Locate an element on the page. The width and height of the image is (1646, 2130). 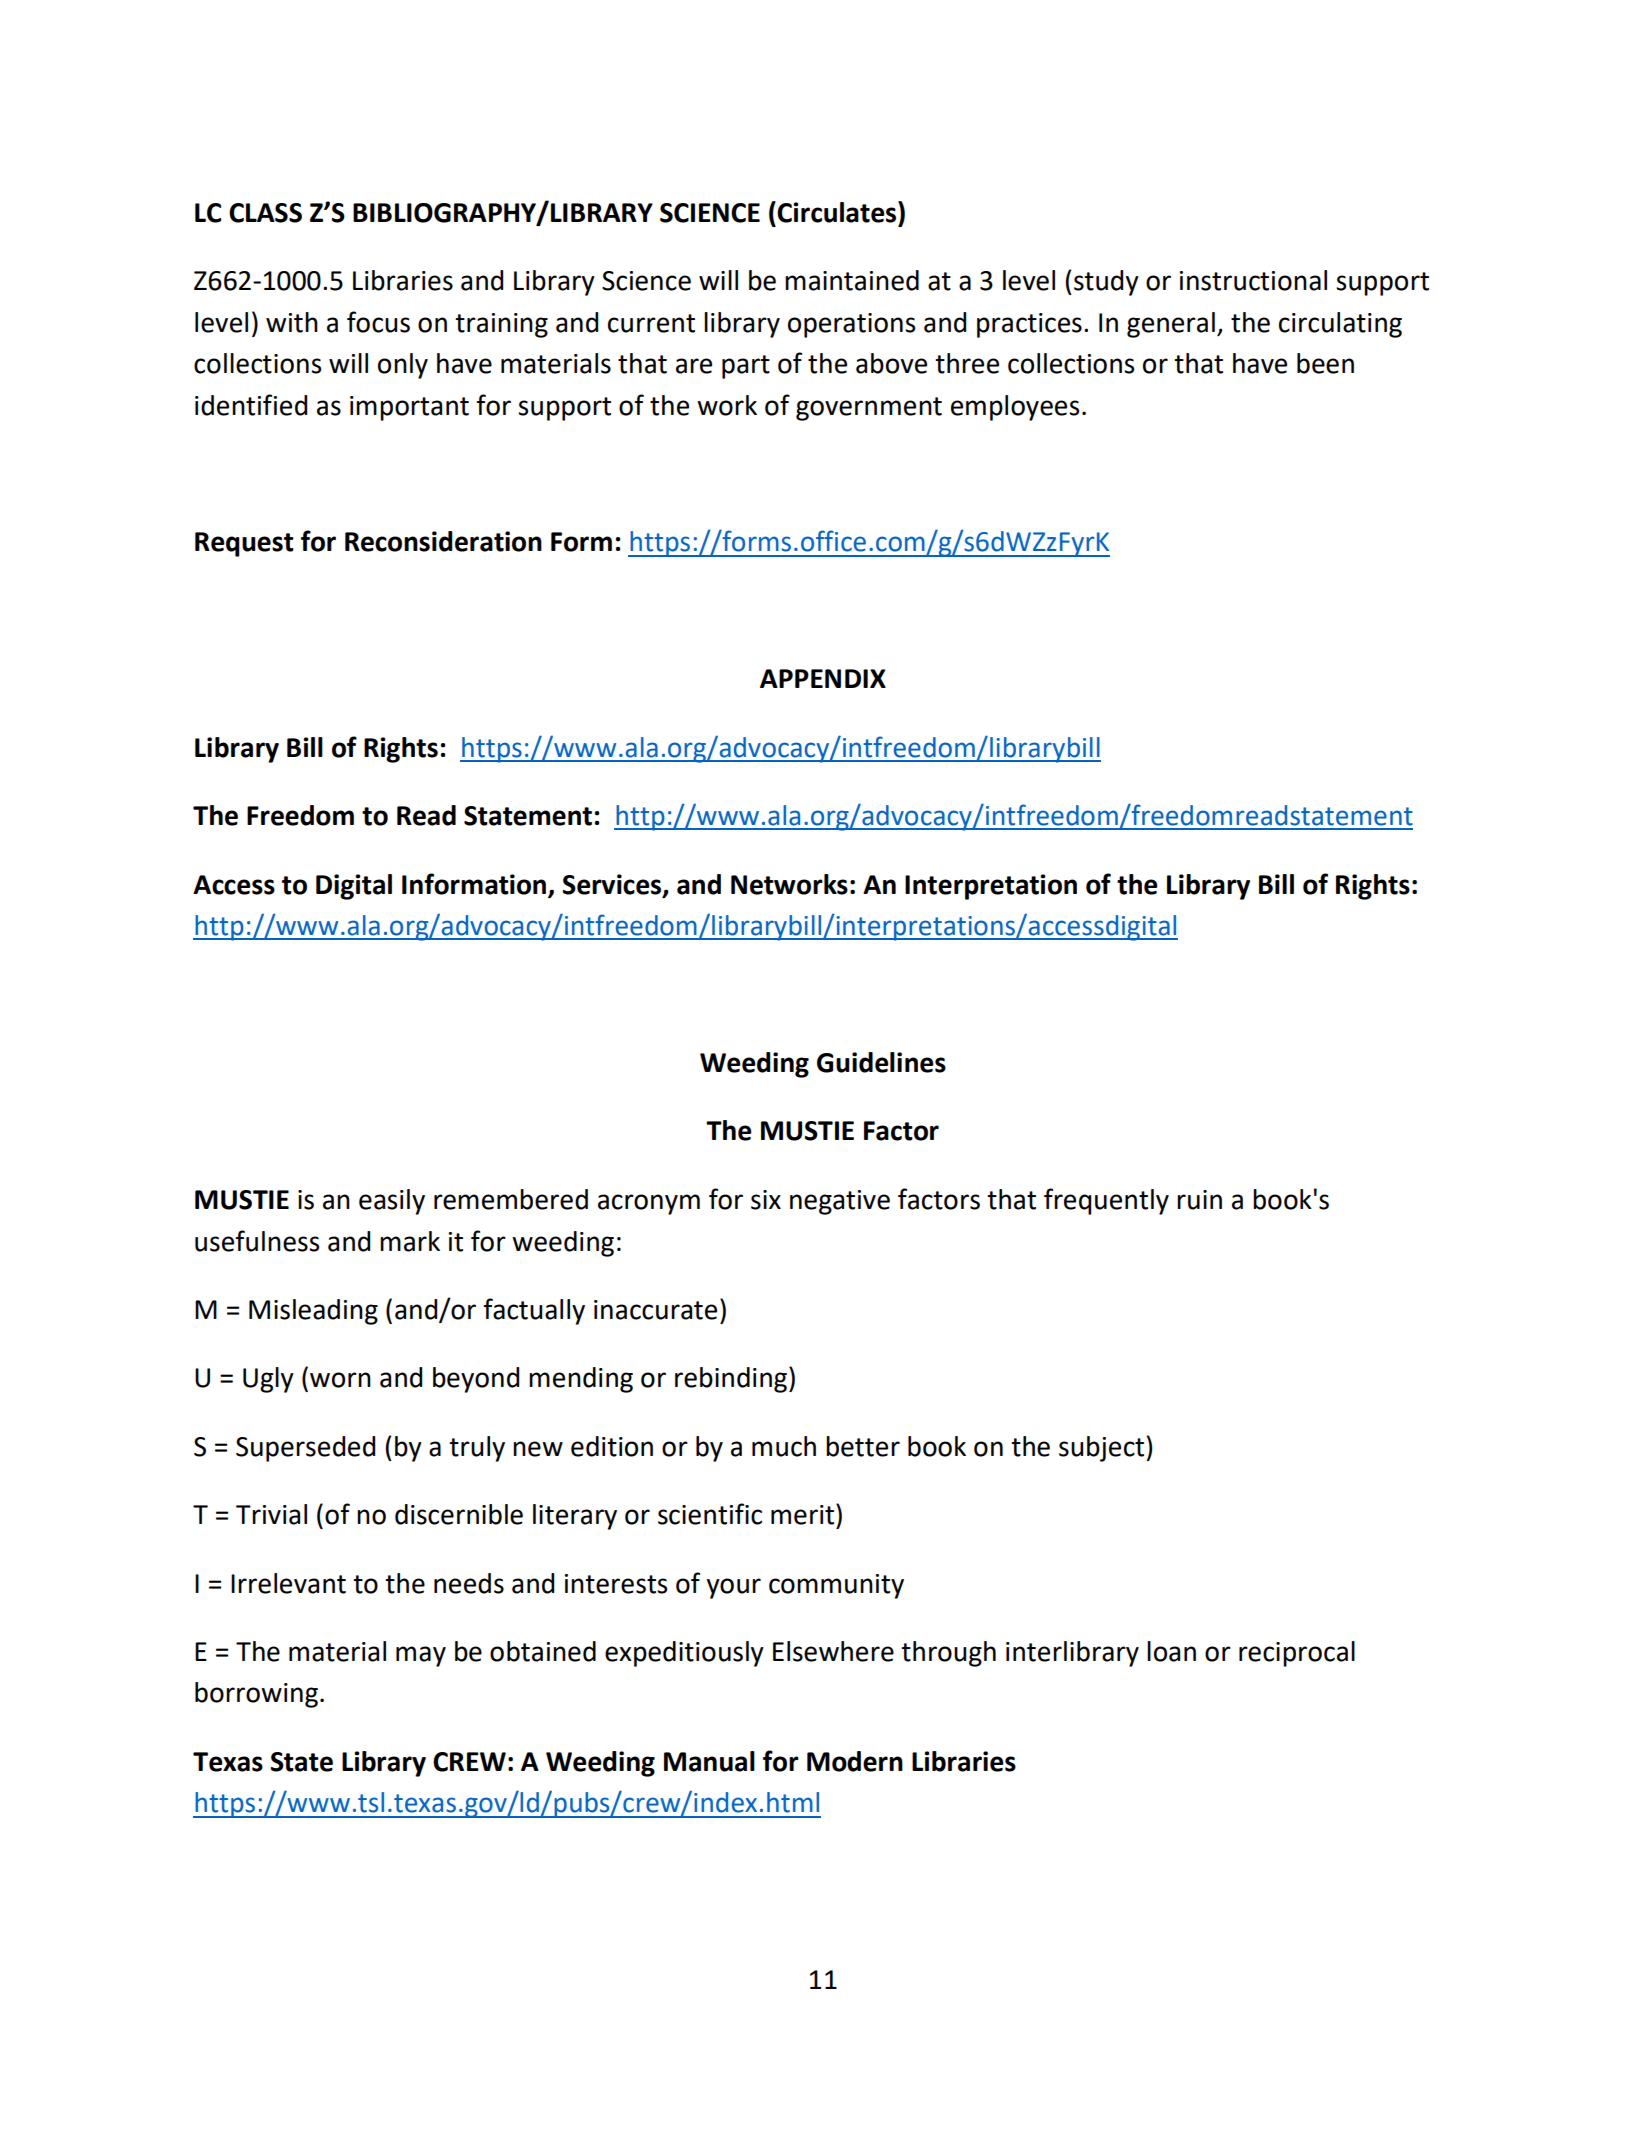
maintained is located at coordinates (852, 280).
